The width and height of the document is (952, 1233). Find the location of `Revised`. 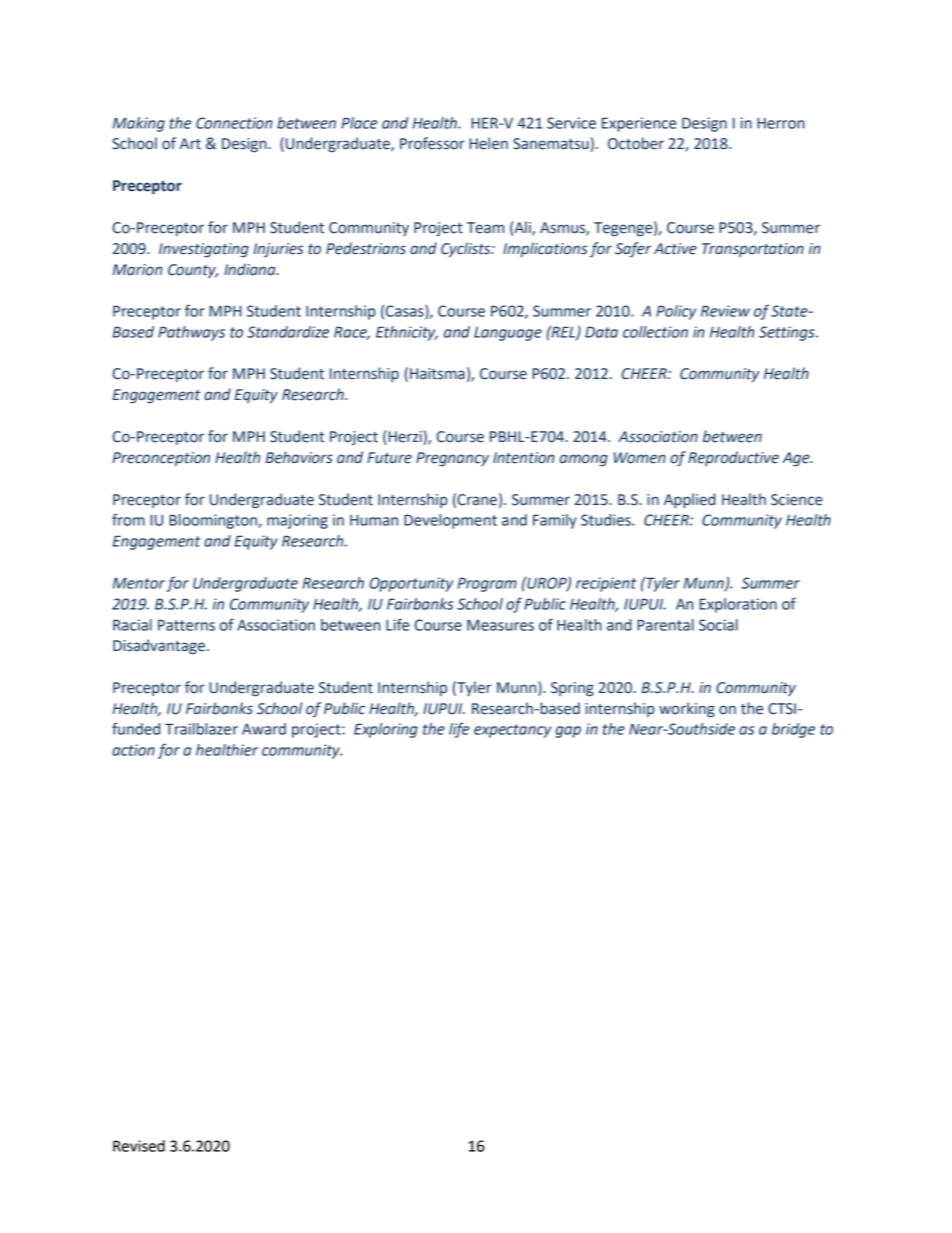

Revised is located at coordinates (139, 1146).
